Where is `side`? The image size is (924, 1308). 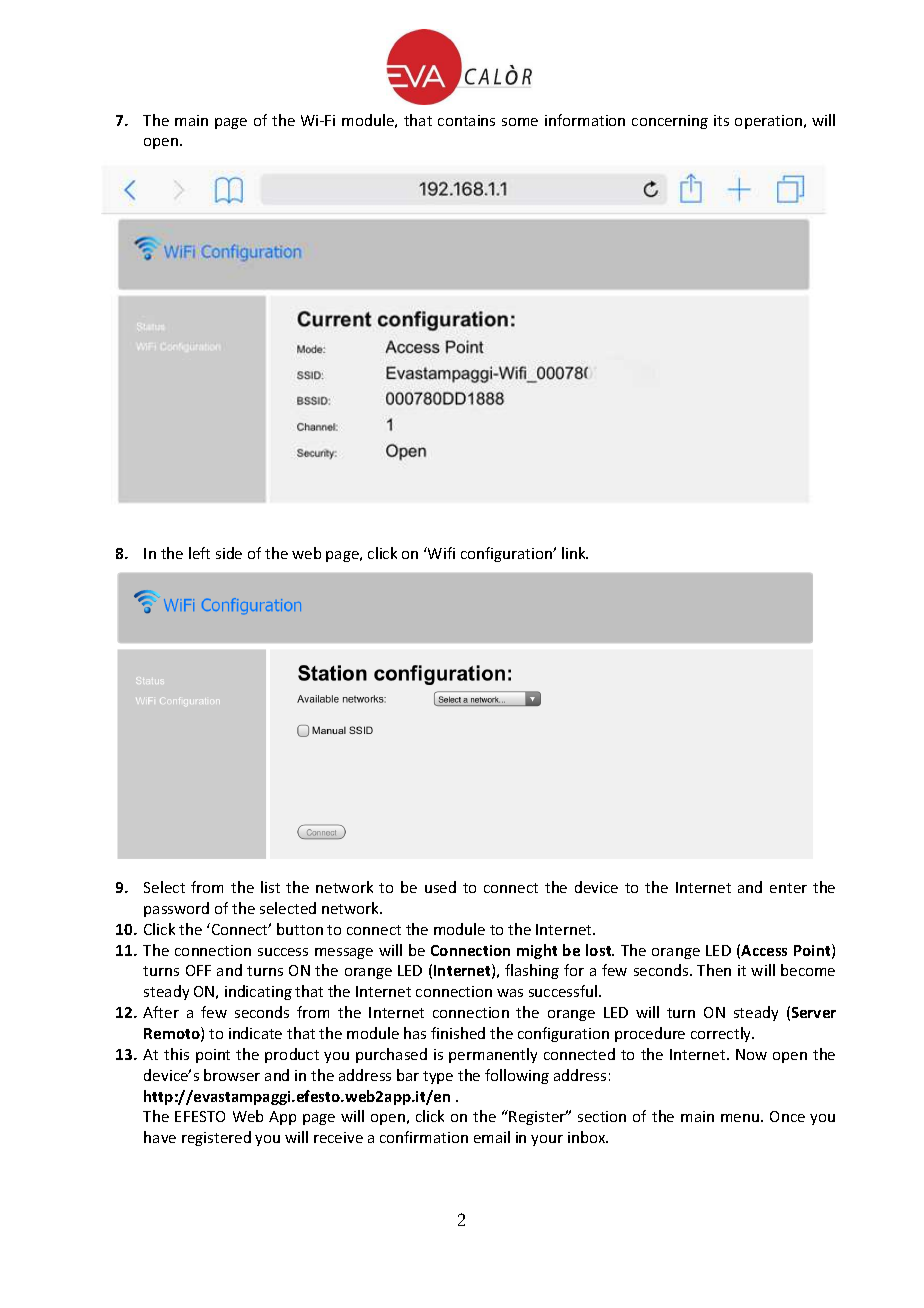
side is located at coordinates (229, 553).
